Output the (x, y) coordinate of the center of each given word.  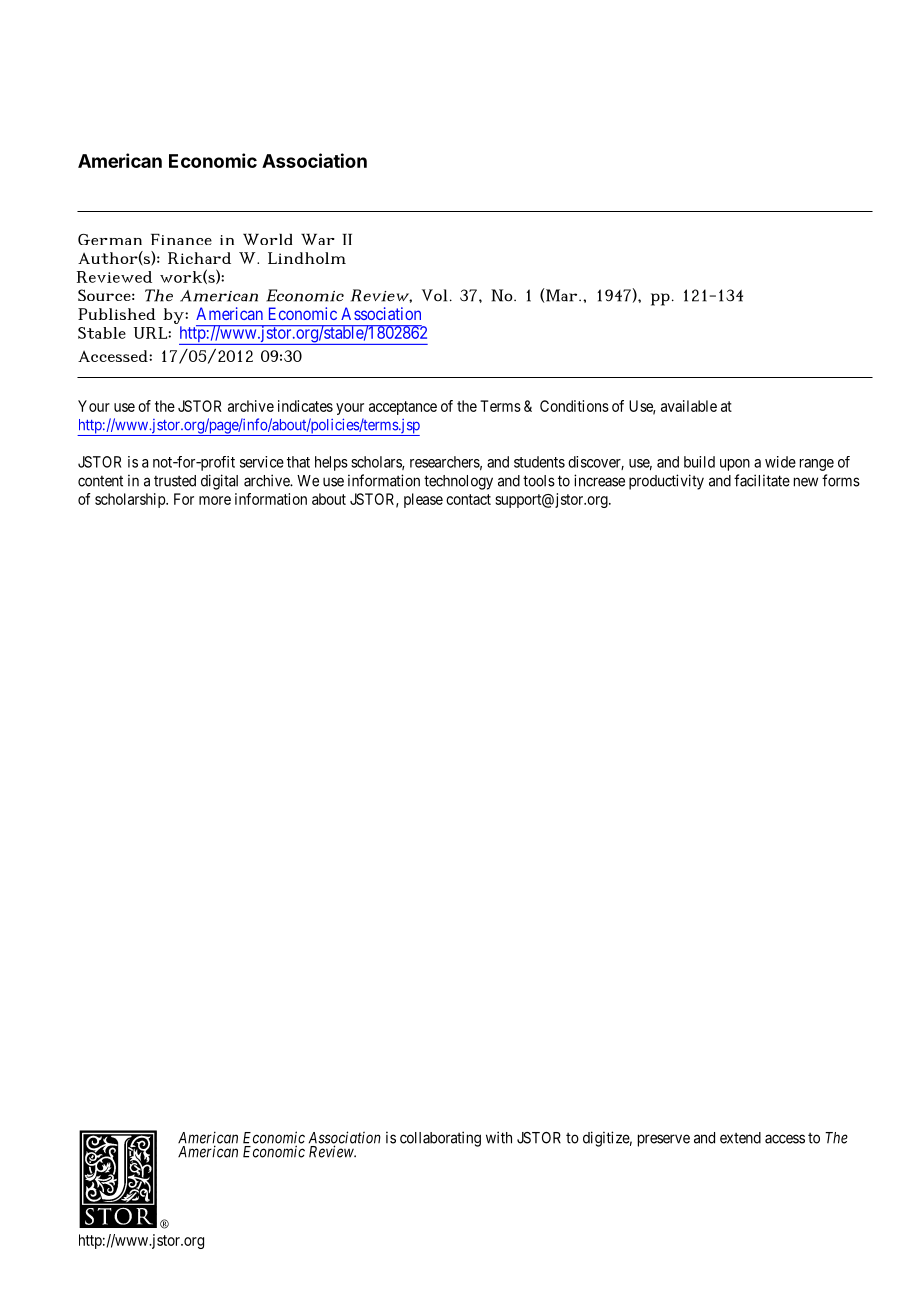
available (689, 406)
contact (468, 499)
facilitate (762, 480)
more (215, 500)
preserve (664, 1140)
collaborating (440, 1139)
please (423, 500)
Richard (199, 258)
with (499, 1137)
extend (740, 1138)
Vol (434, 295)
